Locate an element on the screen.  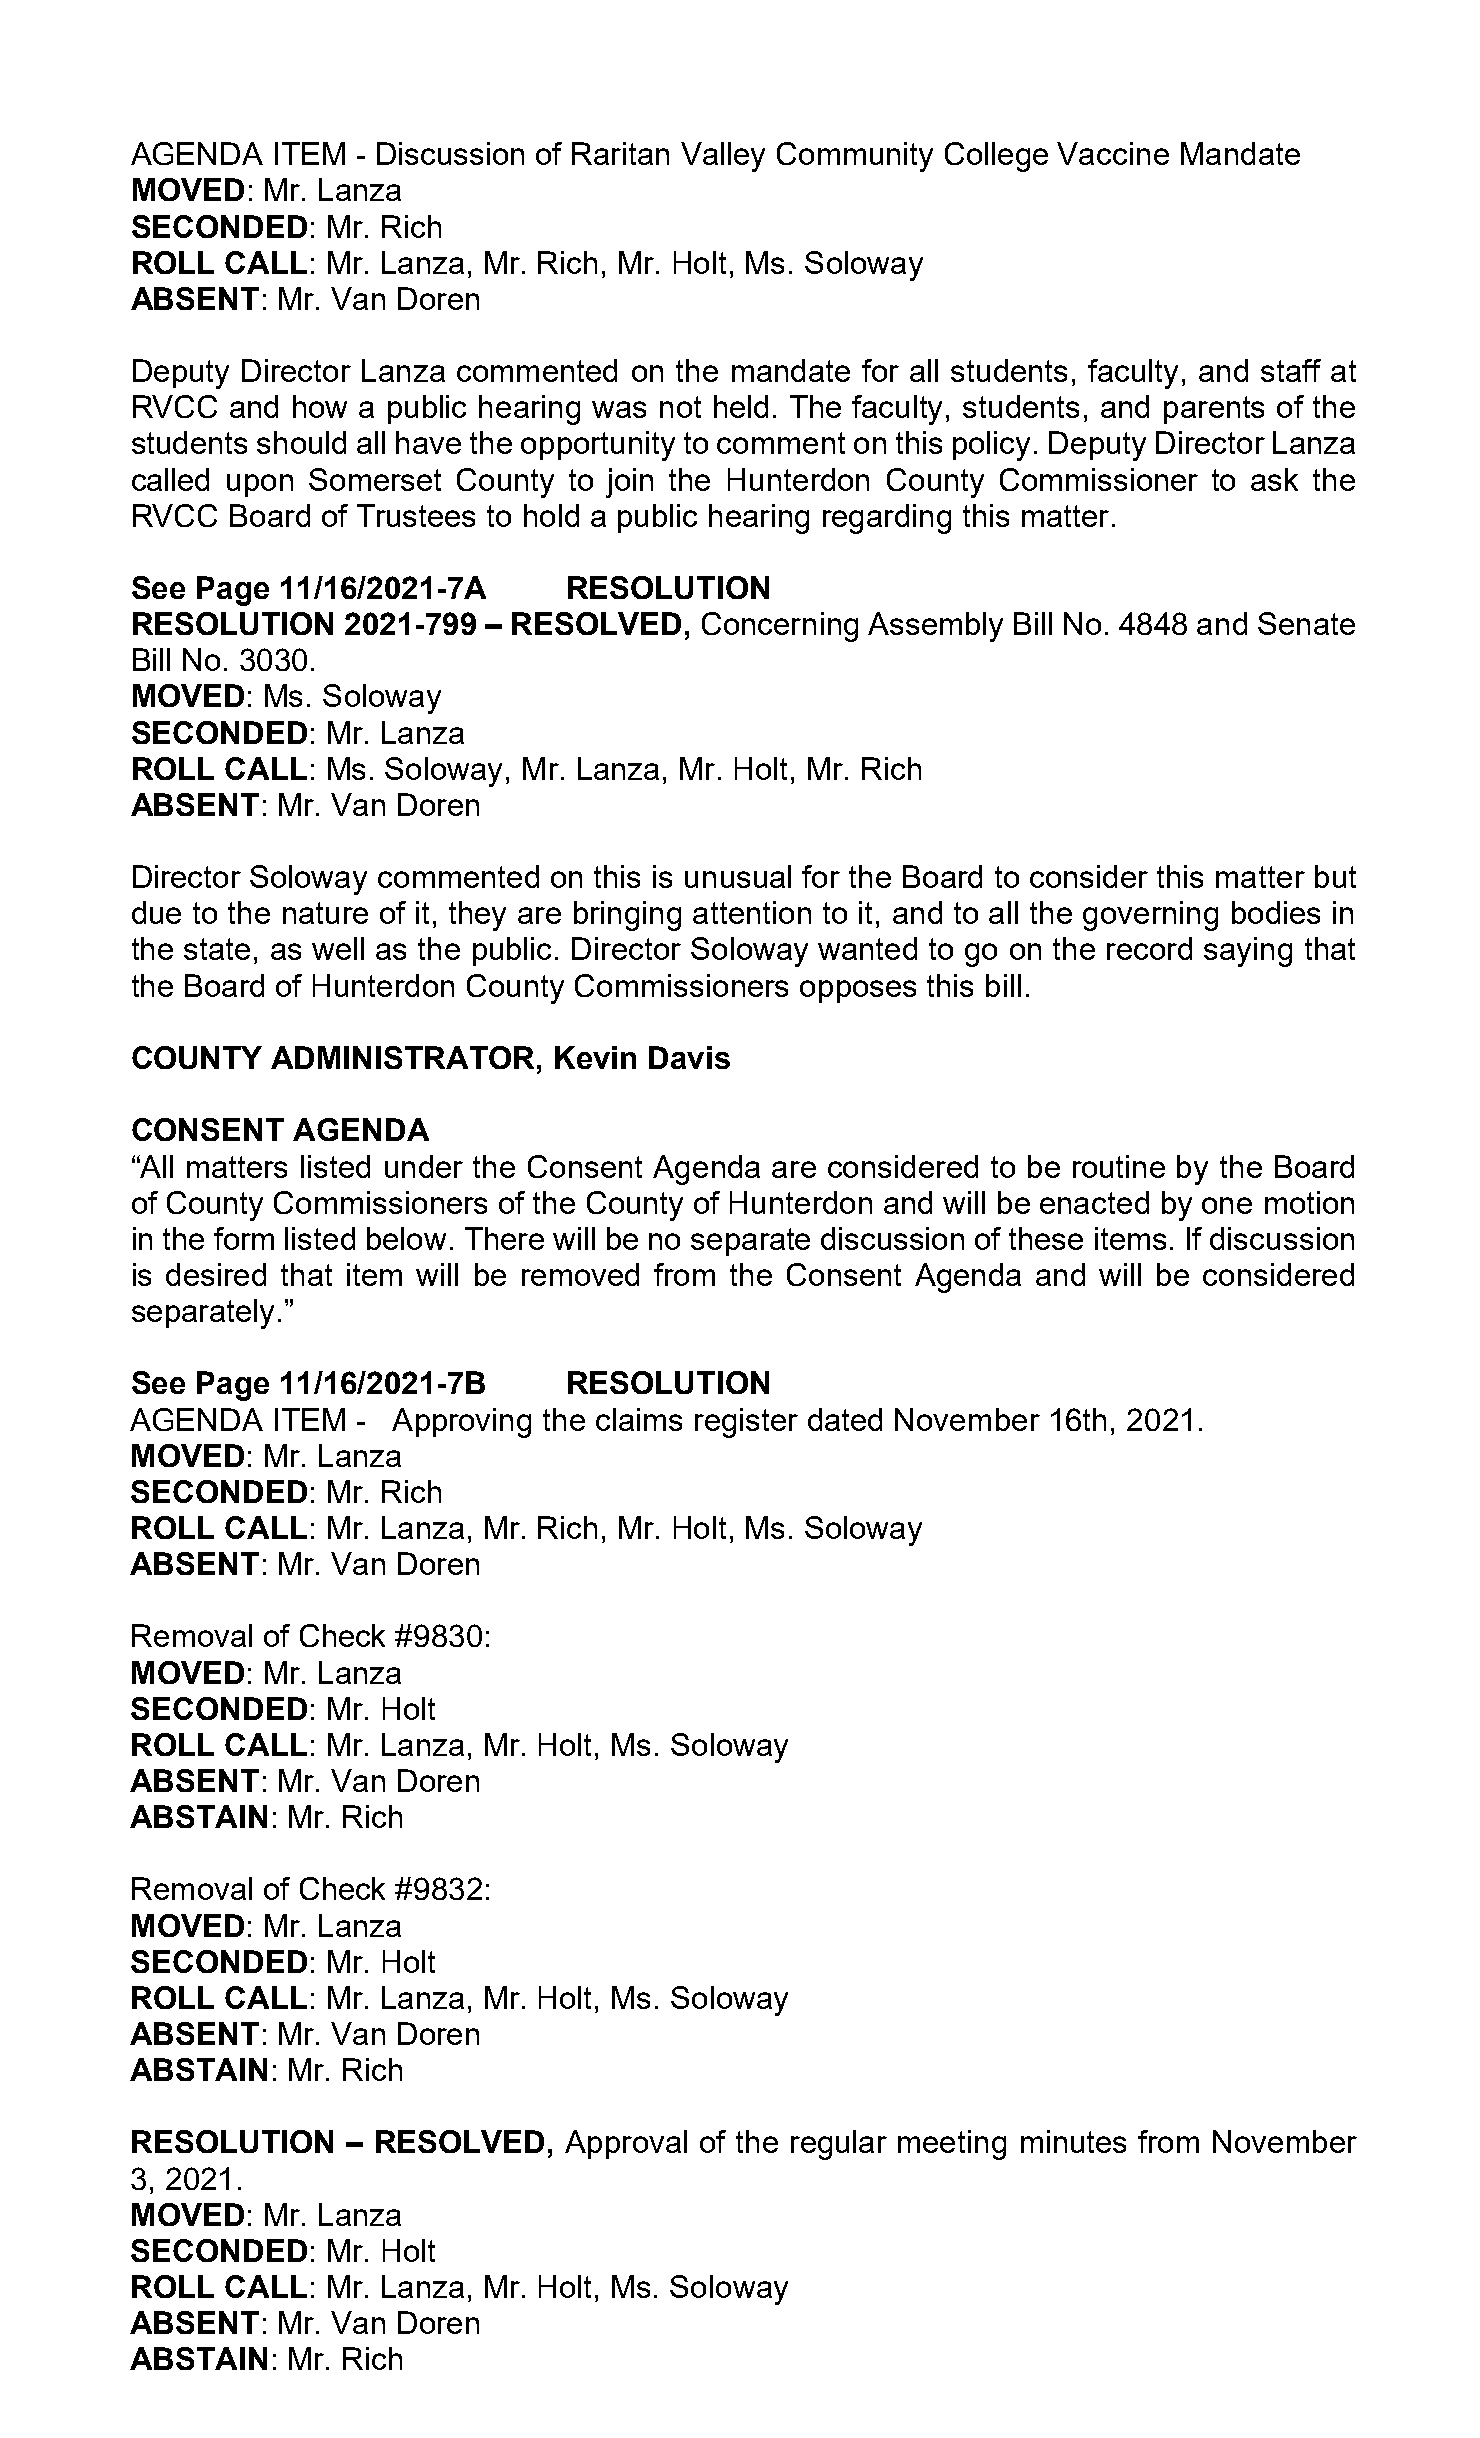
minutes is located at coordinates (1073, 2141).
